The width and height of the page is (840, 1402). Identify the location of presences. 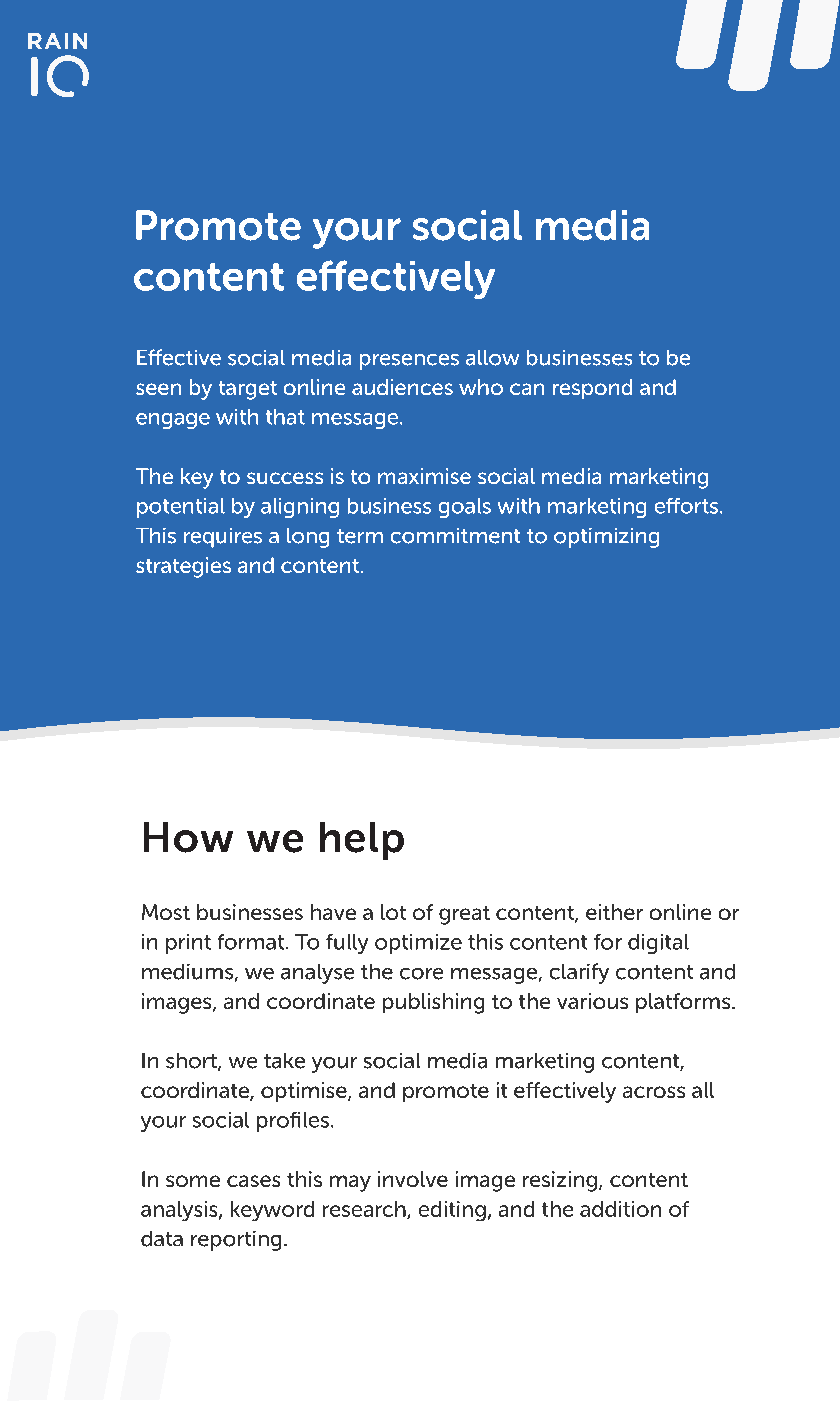
(409, 362).
